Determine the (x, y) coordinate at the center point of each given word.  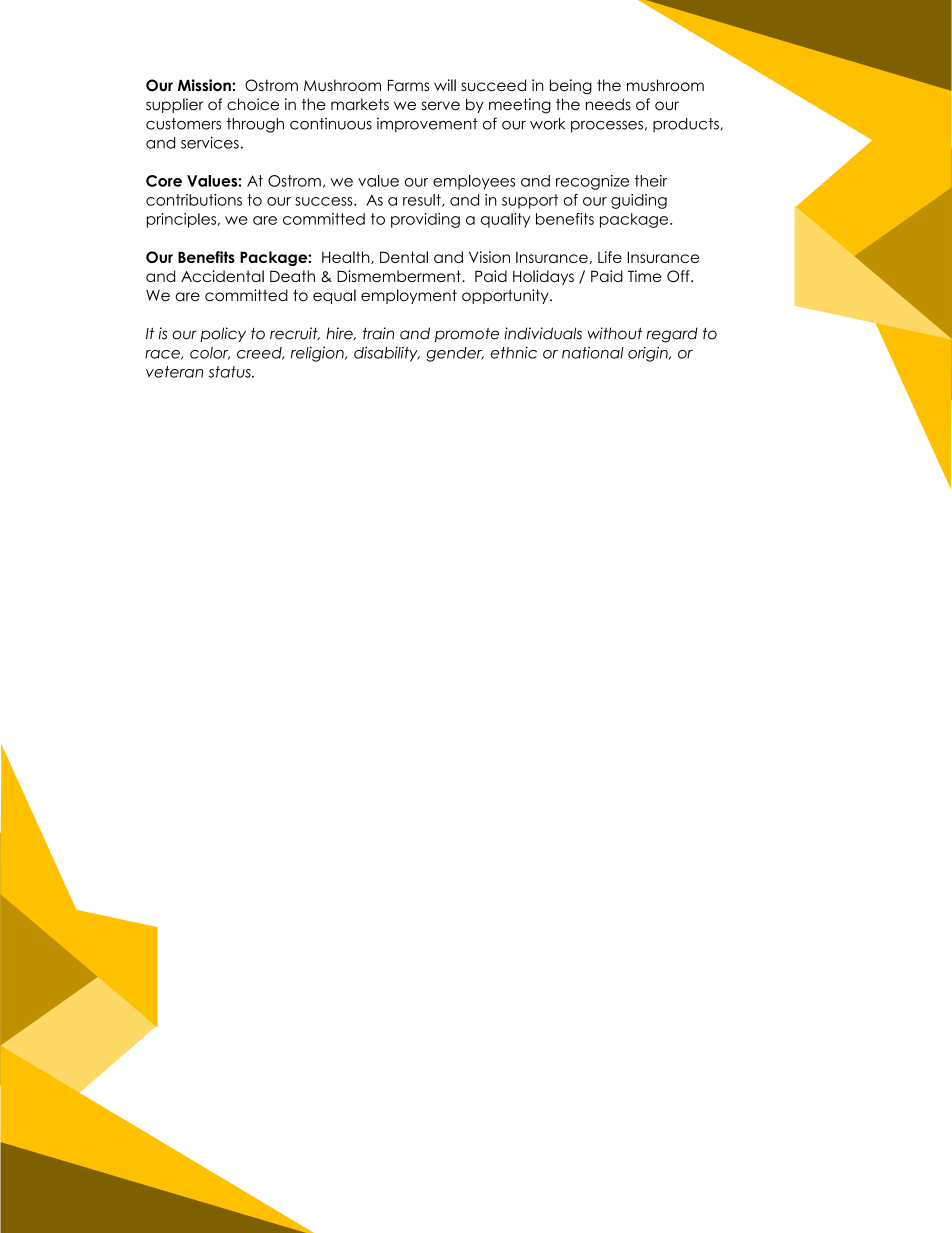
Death (292, 276)
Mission (204, 85)
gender (455, 354)
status (231, 372)
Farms (408, 85)
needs (608, 104)
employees (474, 182)
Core (164, 181)
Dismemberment (400, 276)
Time (645, 276)
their (651, 181)
